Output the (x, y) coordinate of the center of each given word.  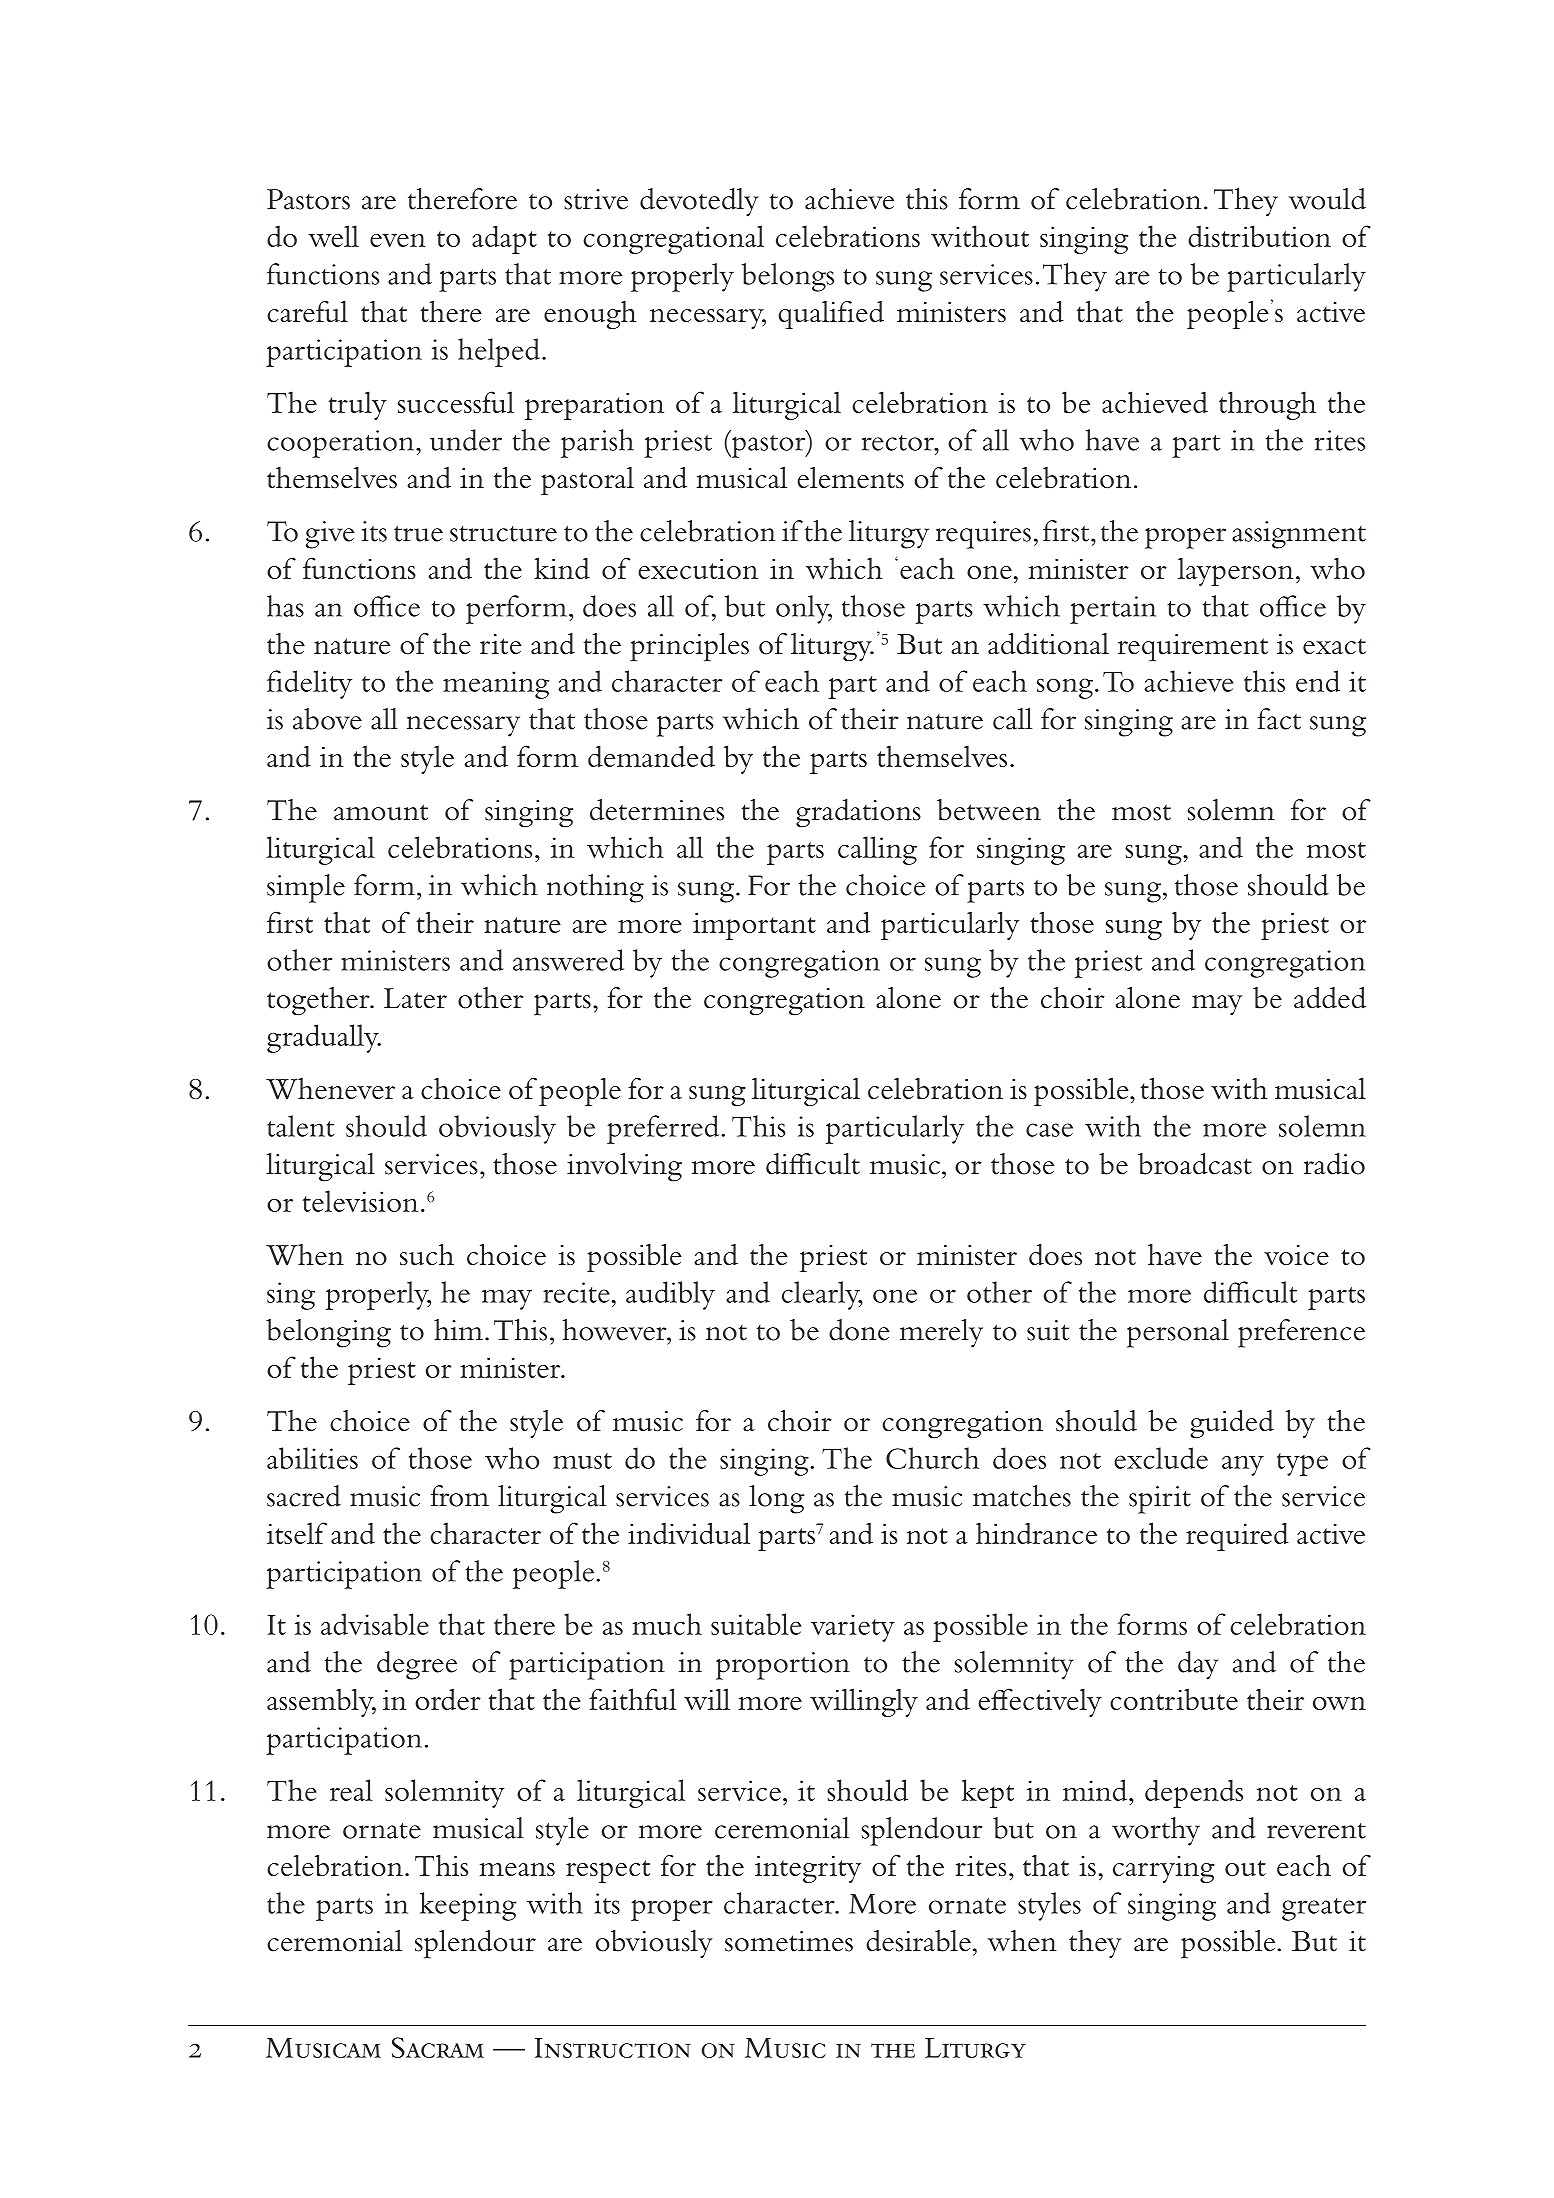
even (398, 240)
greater (1324, 1909)
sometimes (789, 1941)
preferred (664, 1129)
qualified (831, 314)
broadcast (1195, 1164)
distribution (1259, 236)
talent (300, 1126)
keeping (468, 1906)
